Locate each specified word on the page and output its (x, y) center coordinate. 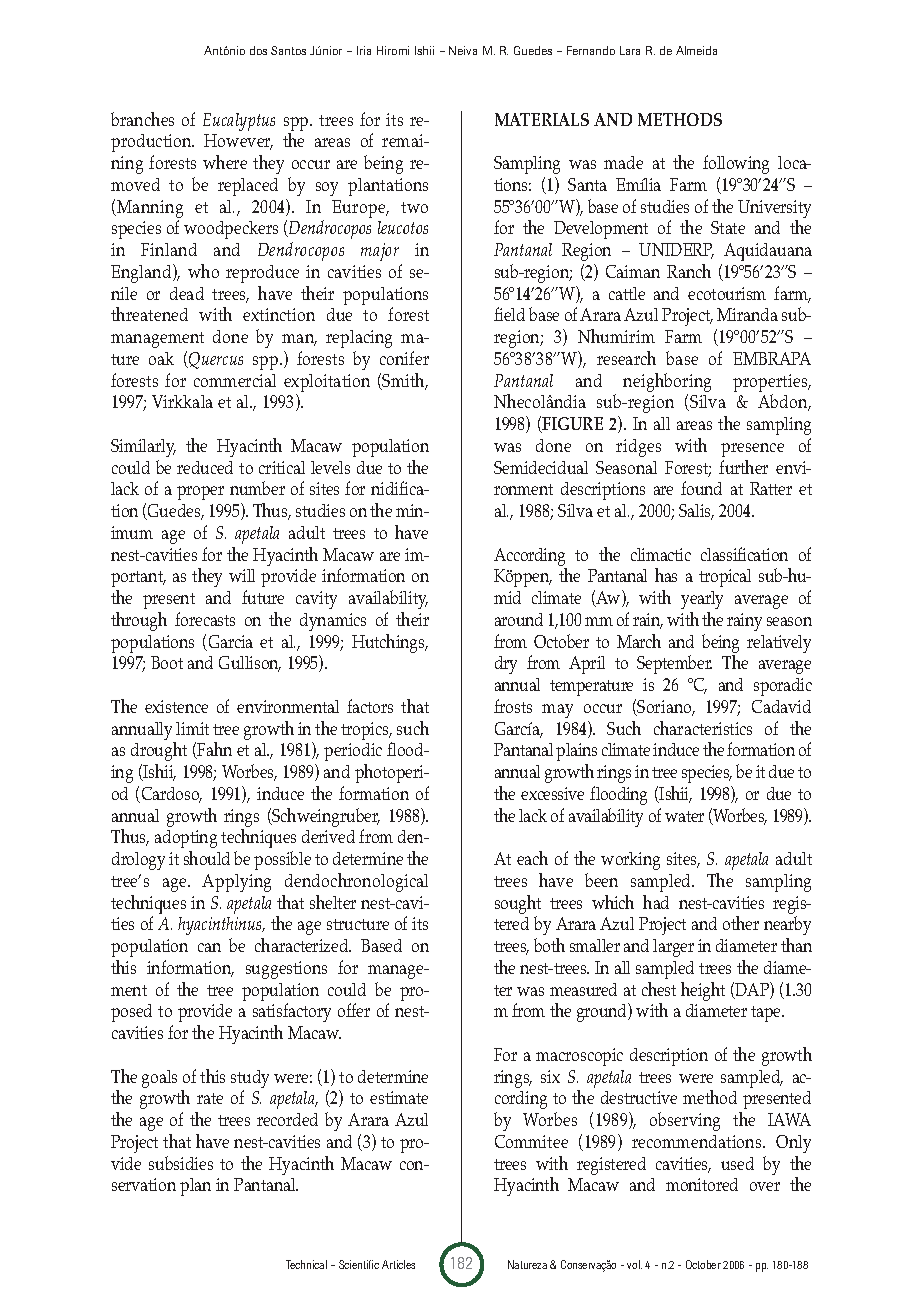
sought (518, 906)
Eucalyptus (239, 122)
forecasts (205, 619)
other (741, 923)
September (674, 664)
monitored (702, 1184)
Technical (306, 1264)
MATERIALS (542, 119)
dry (506, 665)
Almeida (696, 50)
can (209, 947)
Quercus (215, 360)
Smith (404, 381)
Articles (398, 1264)
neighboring (667, 384)
